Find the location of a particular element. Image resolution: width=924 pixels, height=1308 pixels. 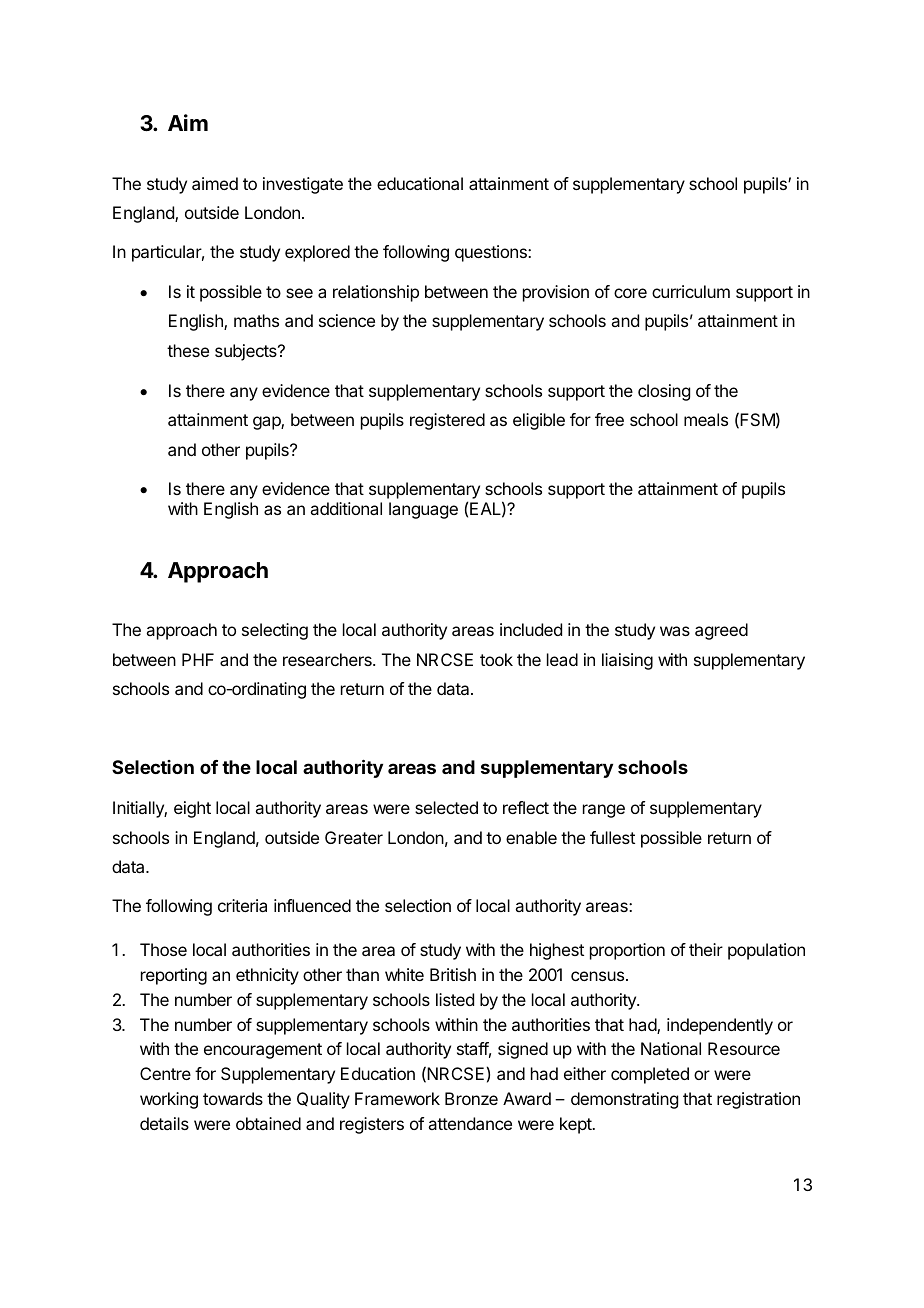

questions is located at coordinates (492, 253).
